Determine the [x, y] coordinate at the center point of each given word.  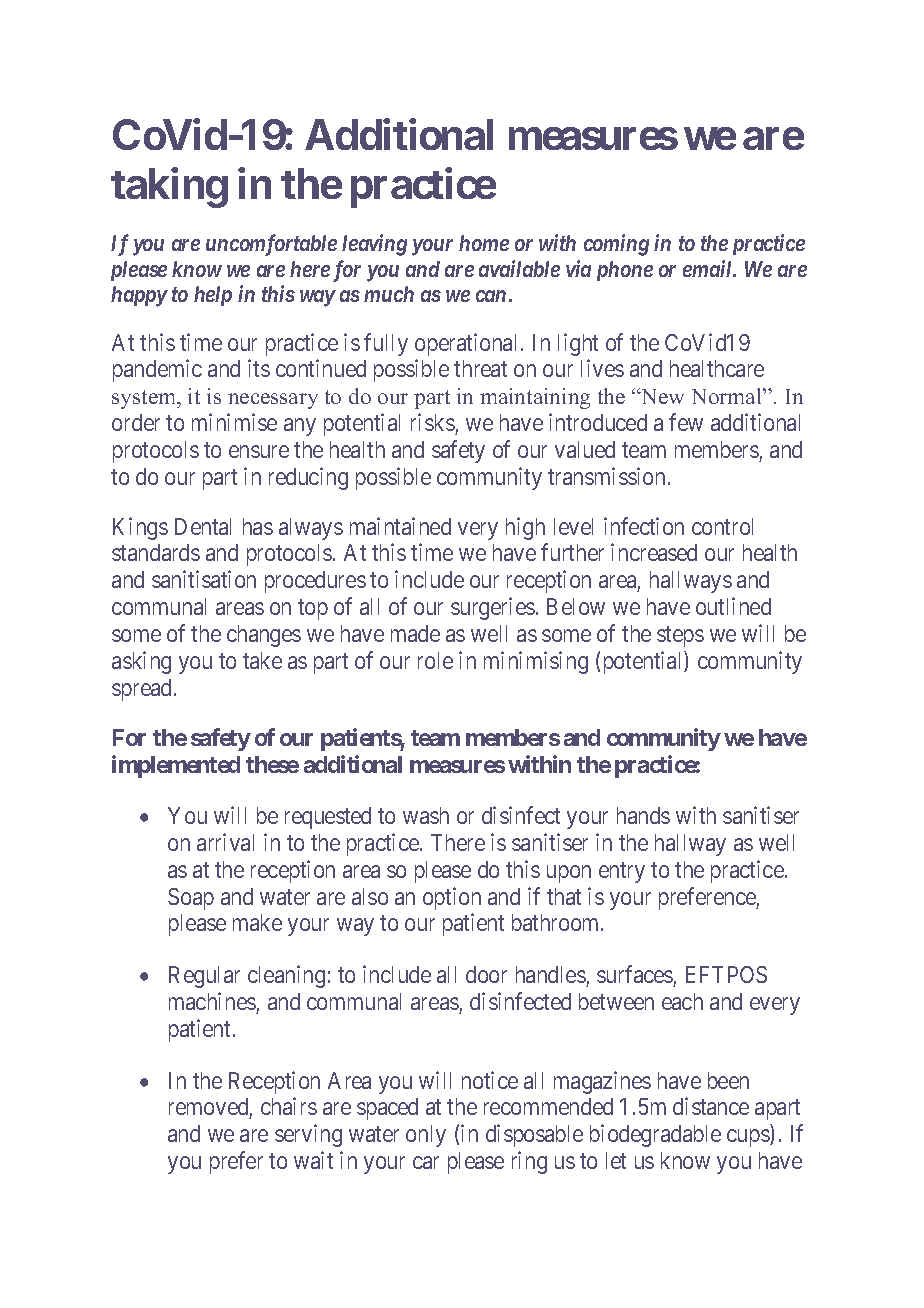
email [709, 268]
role [435, 660]
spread [143, 690]
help [213, 296]
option [452, 898]
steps [680, 636]
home [484, 243]
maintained [400, 526]
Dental [203, 526]
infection [644, 526]
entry [622, 872]
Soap [191, 899]
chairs [289, 1106]
